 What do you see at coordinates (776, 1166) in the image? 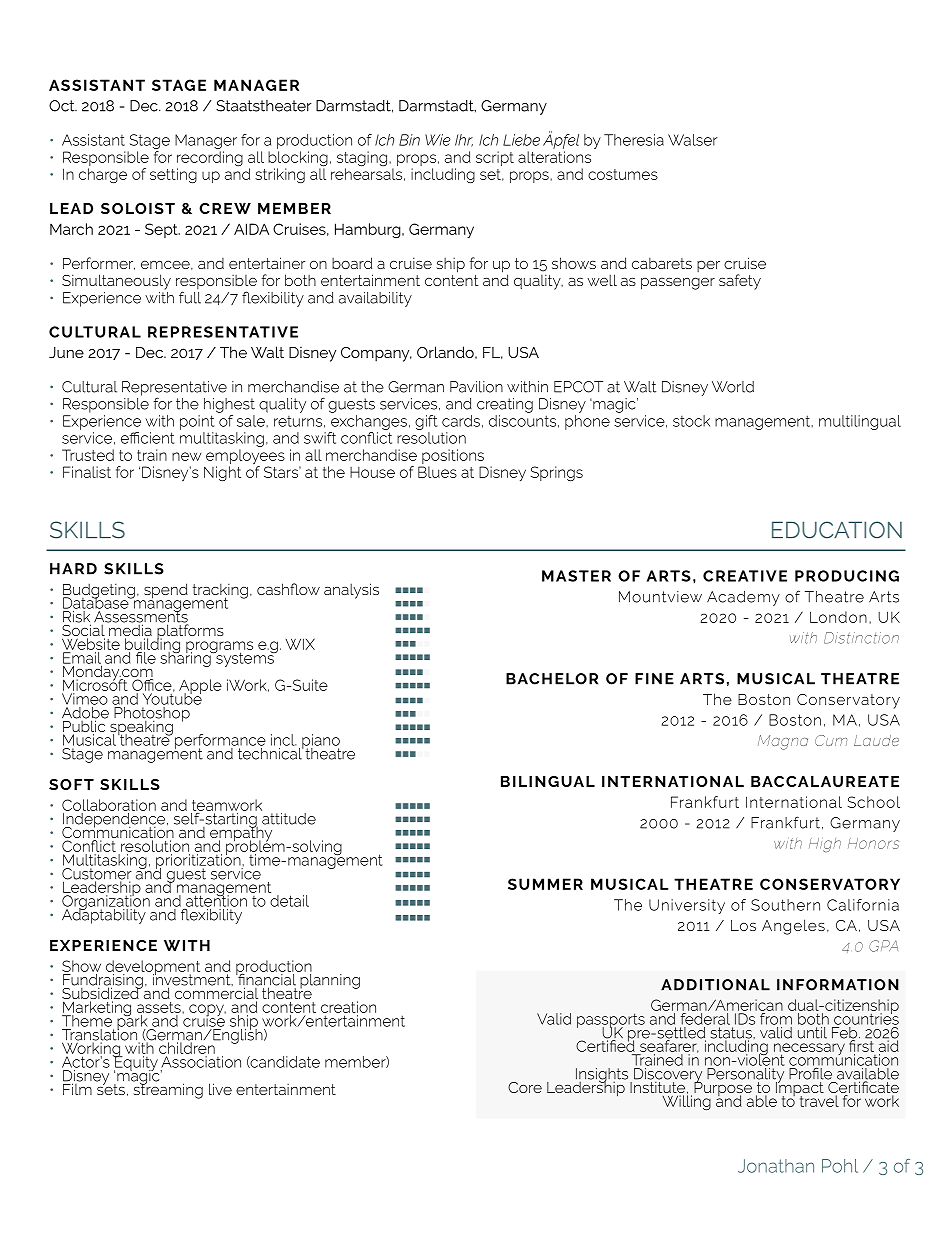
I see `Jonathan` at bounding box center [776, 1166].
